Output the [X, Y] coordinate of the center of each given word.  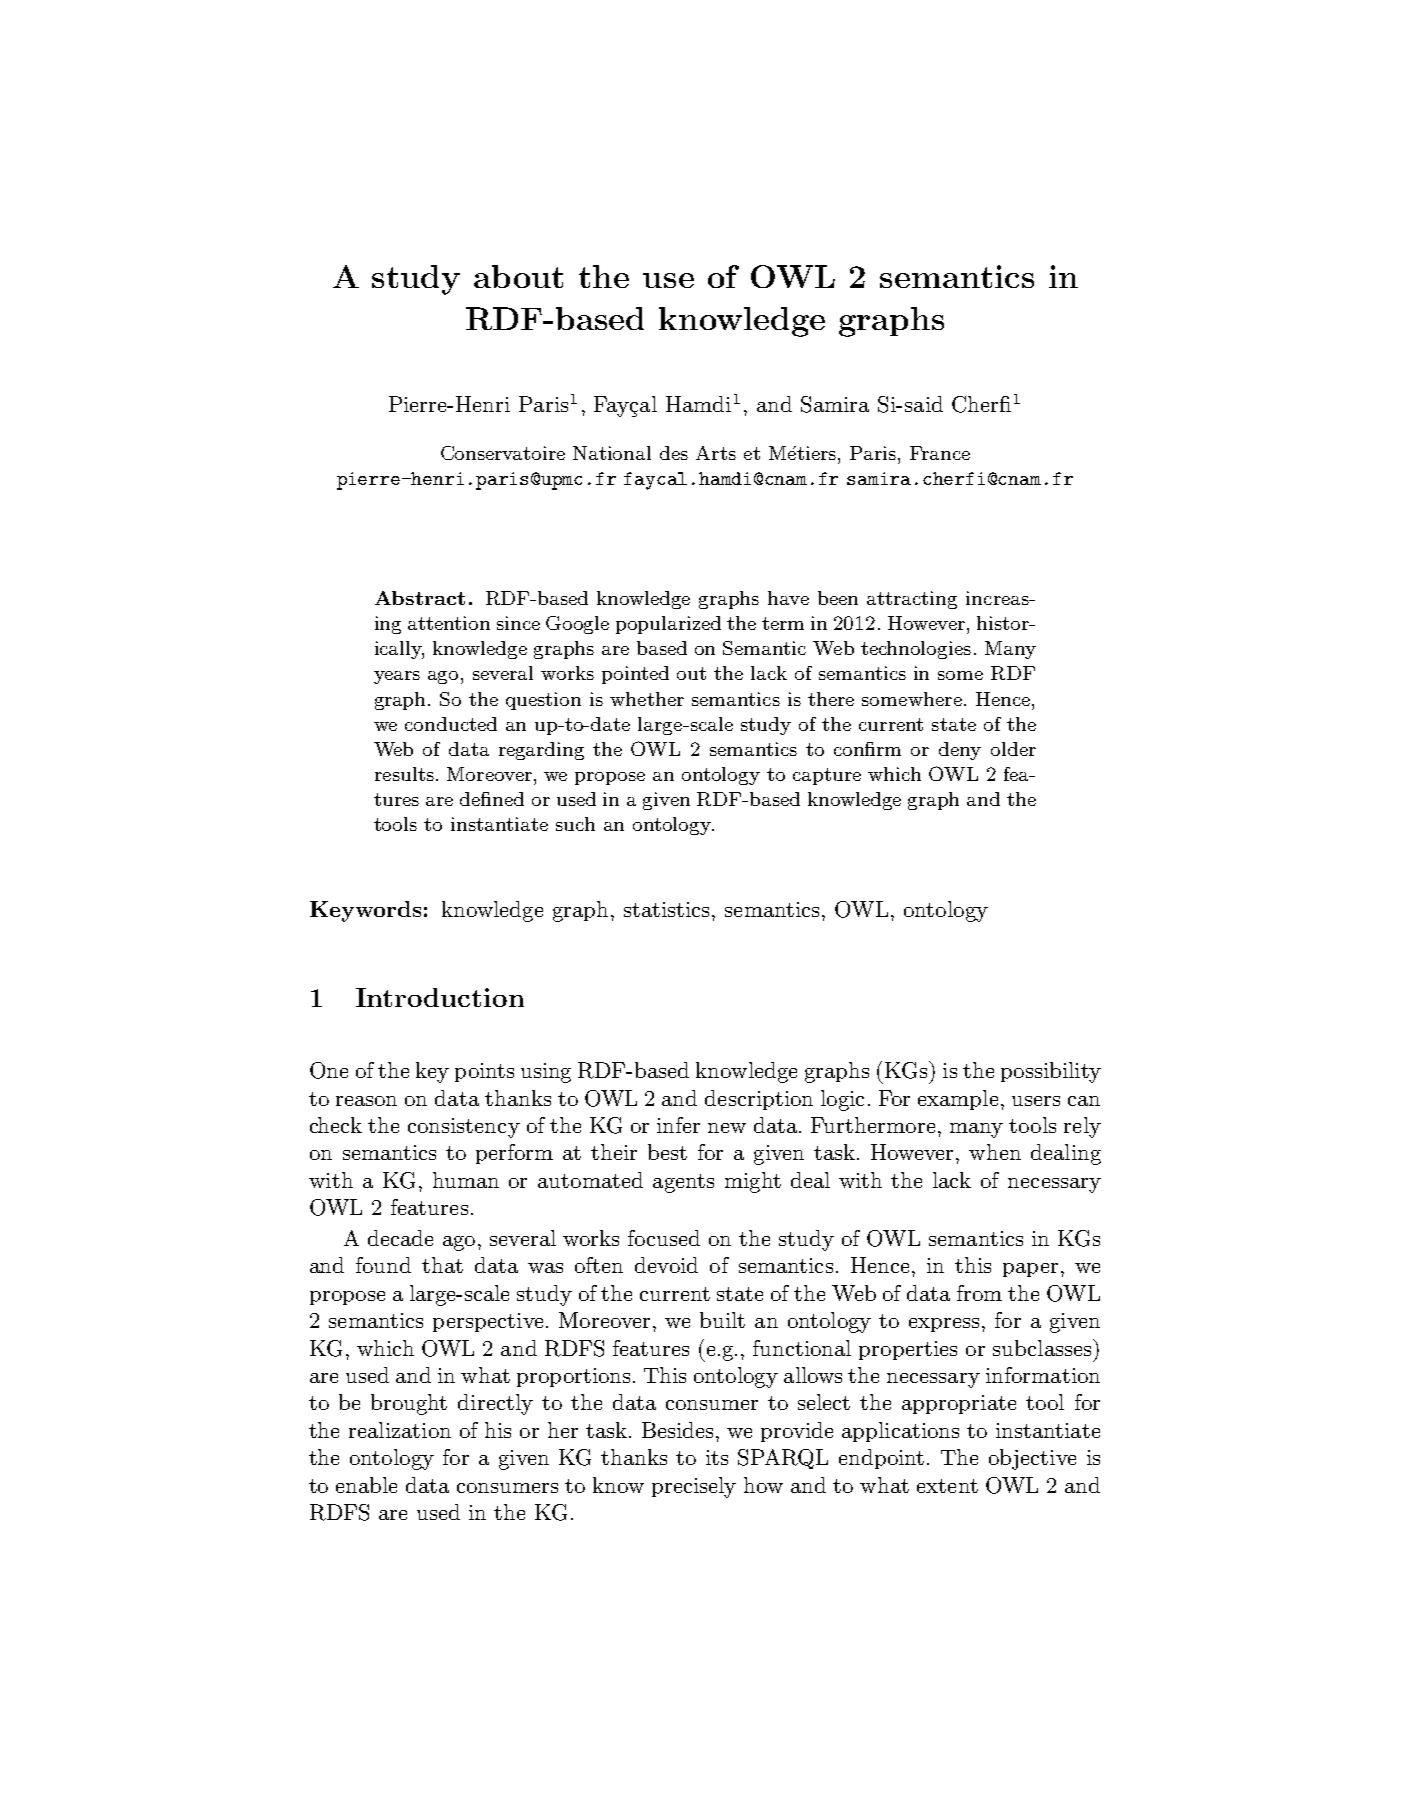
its [717, 1457]
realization [400, 1430]
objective [1032, 1459]
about [518, 276]
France [940, 453]
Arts [716, 453]
